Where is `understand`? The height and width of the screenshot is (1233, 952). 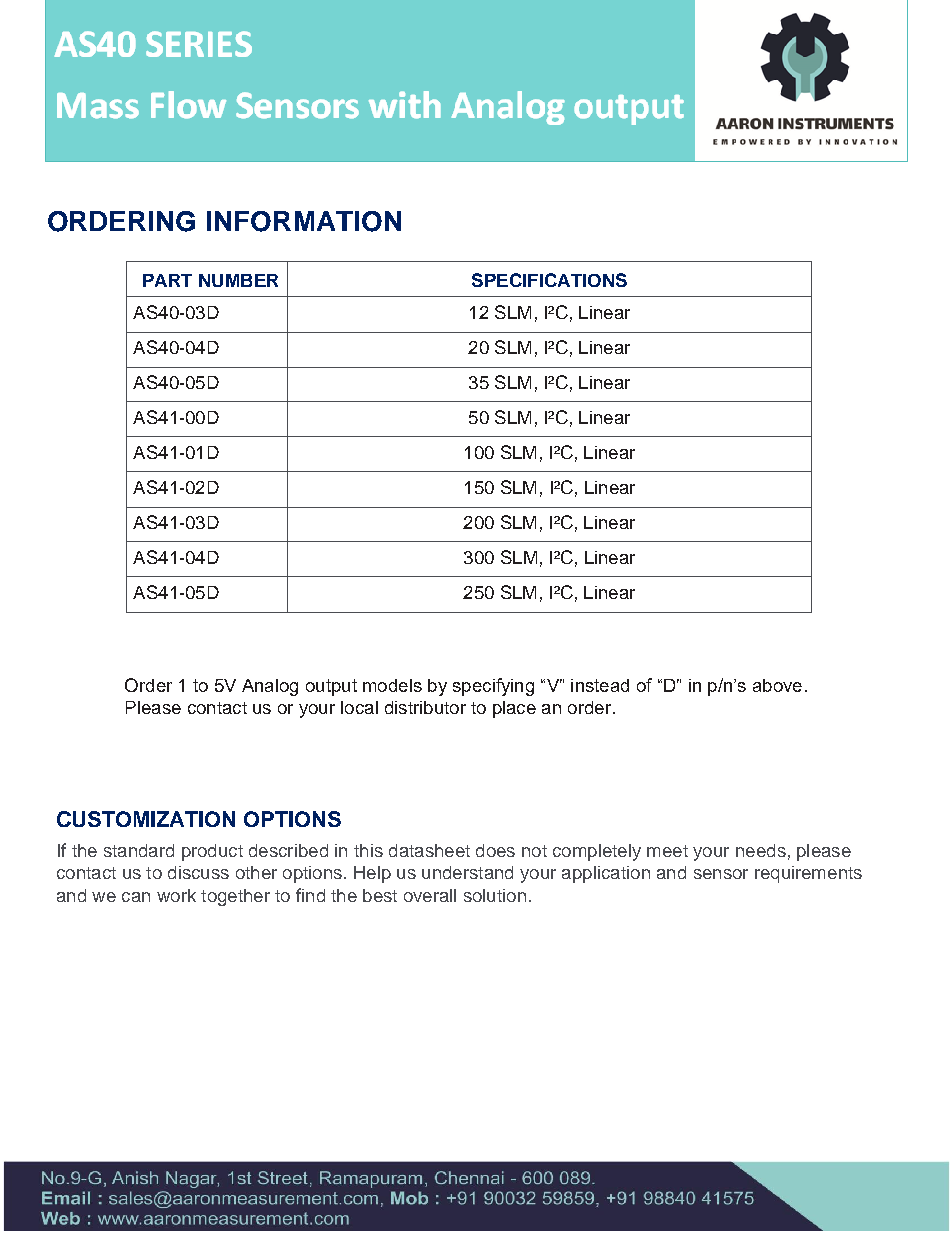 understand is located at coordinates (467, 872).
